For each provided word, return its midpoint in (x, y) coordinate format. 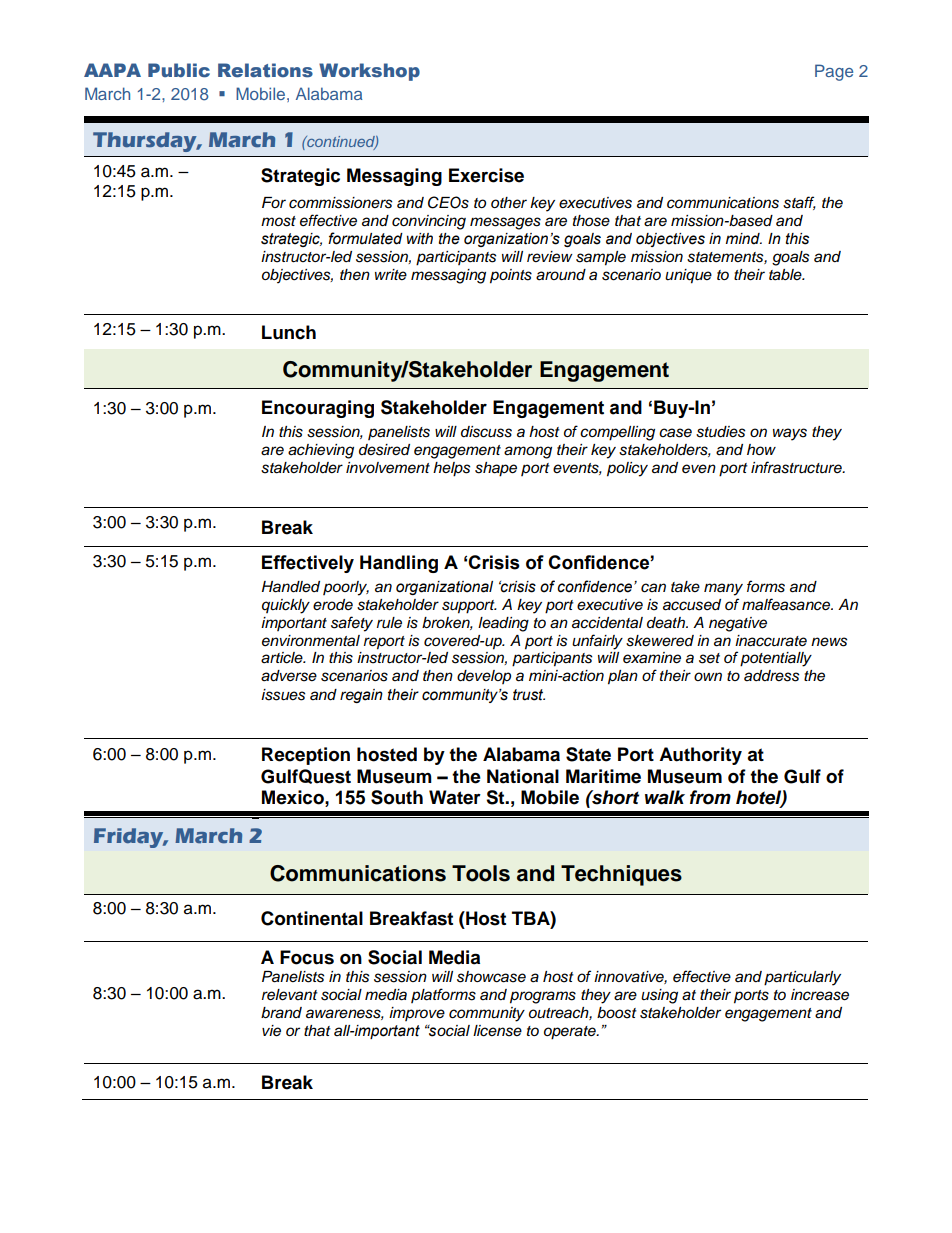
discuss (486, 432)
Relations (265, 70)
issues (283, 695)
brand (281, 1013)
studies (721, 432)
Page (834, 72)
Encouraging (318, 409)
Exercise (486, 175)
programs (543, 997)
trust (529, 695)
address (772, 676)
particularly (802, 978)
